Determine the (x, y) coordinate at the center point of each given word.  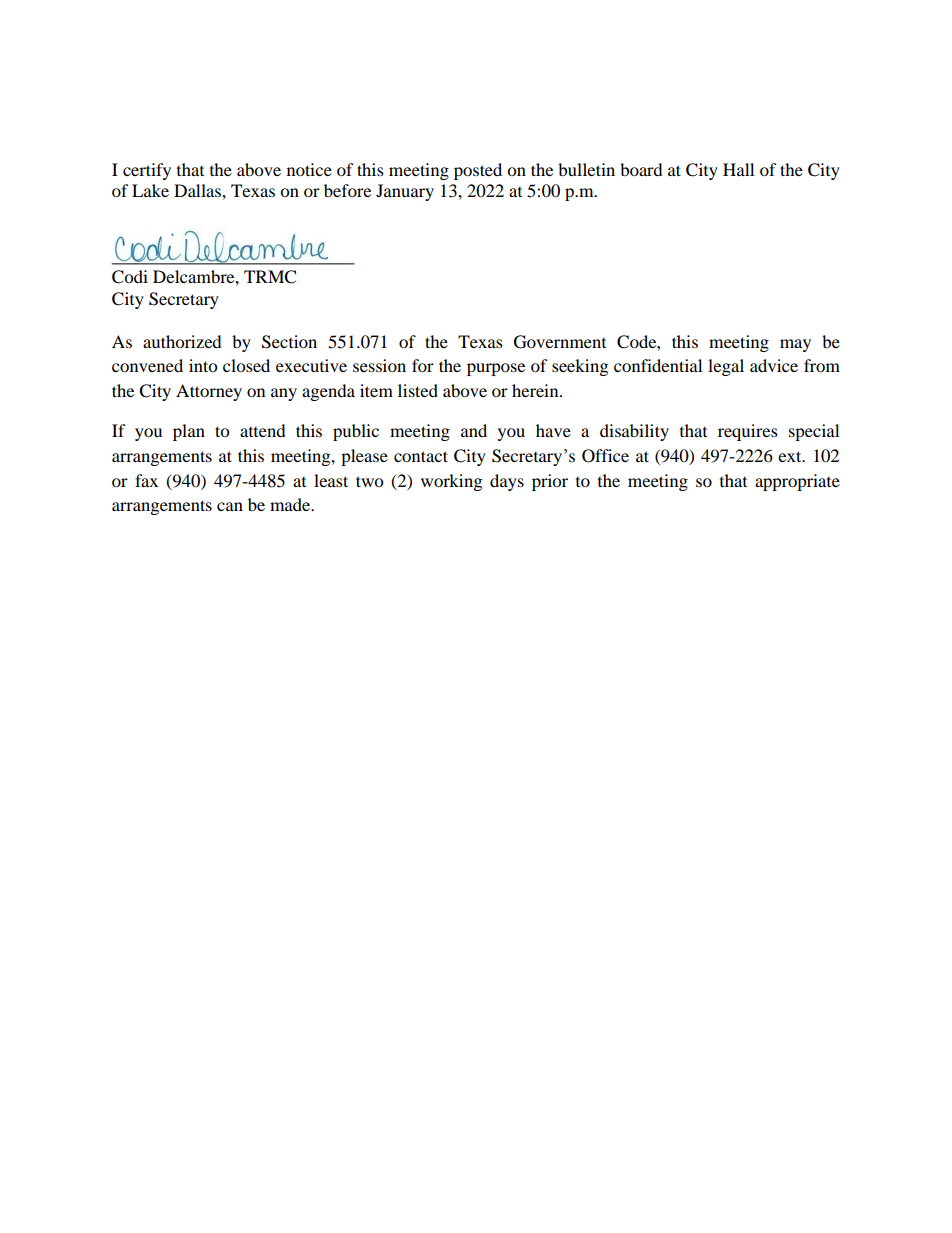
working (451, 482)
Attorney (209, 392)
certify (147, 171)
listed (418, 390)
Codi (130, 277)
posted (478, 171)
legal (726, 367)
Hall (738, 169)
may (795, 345)
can (230, 506)
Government (560, 342)
